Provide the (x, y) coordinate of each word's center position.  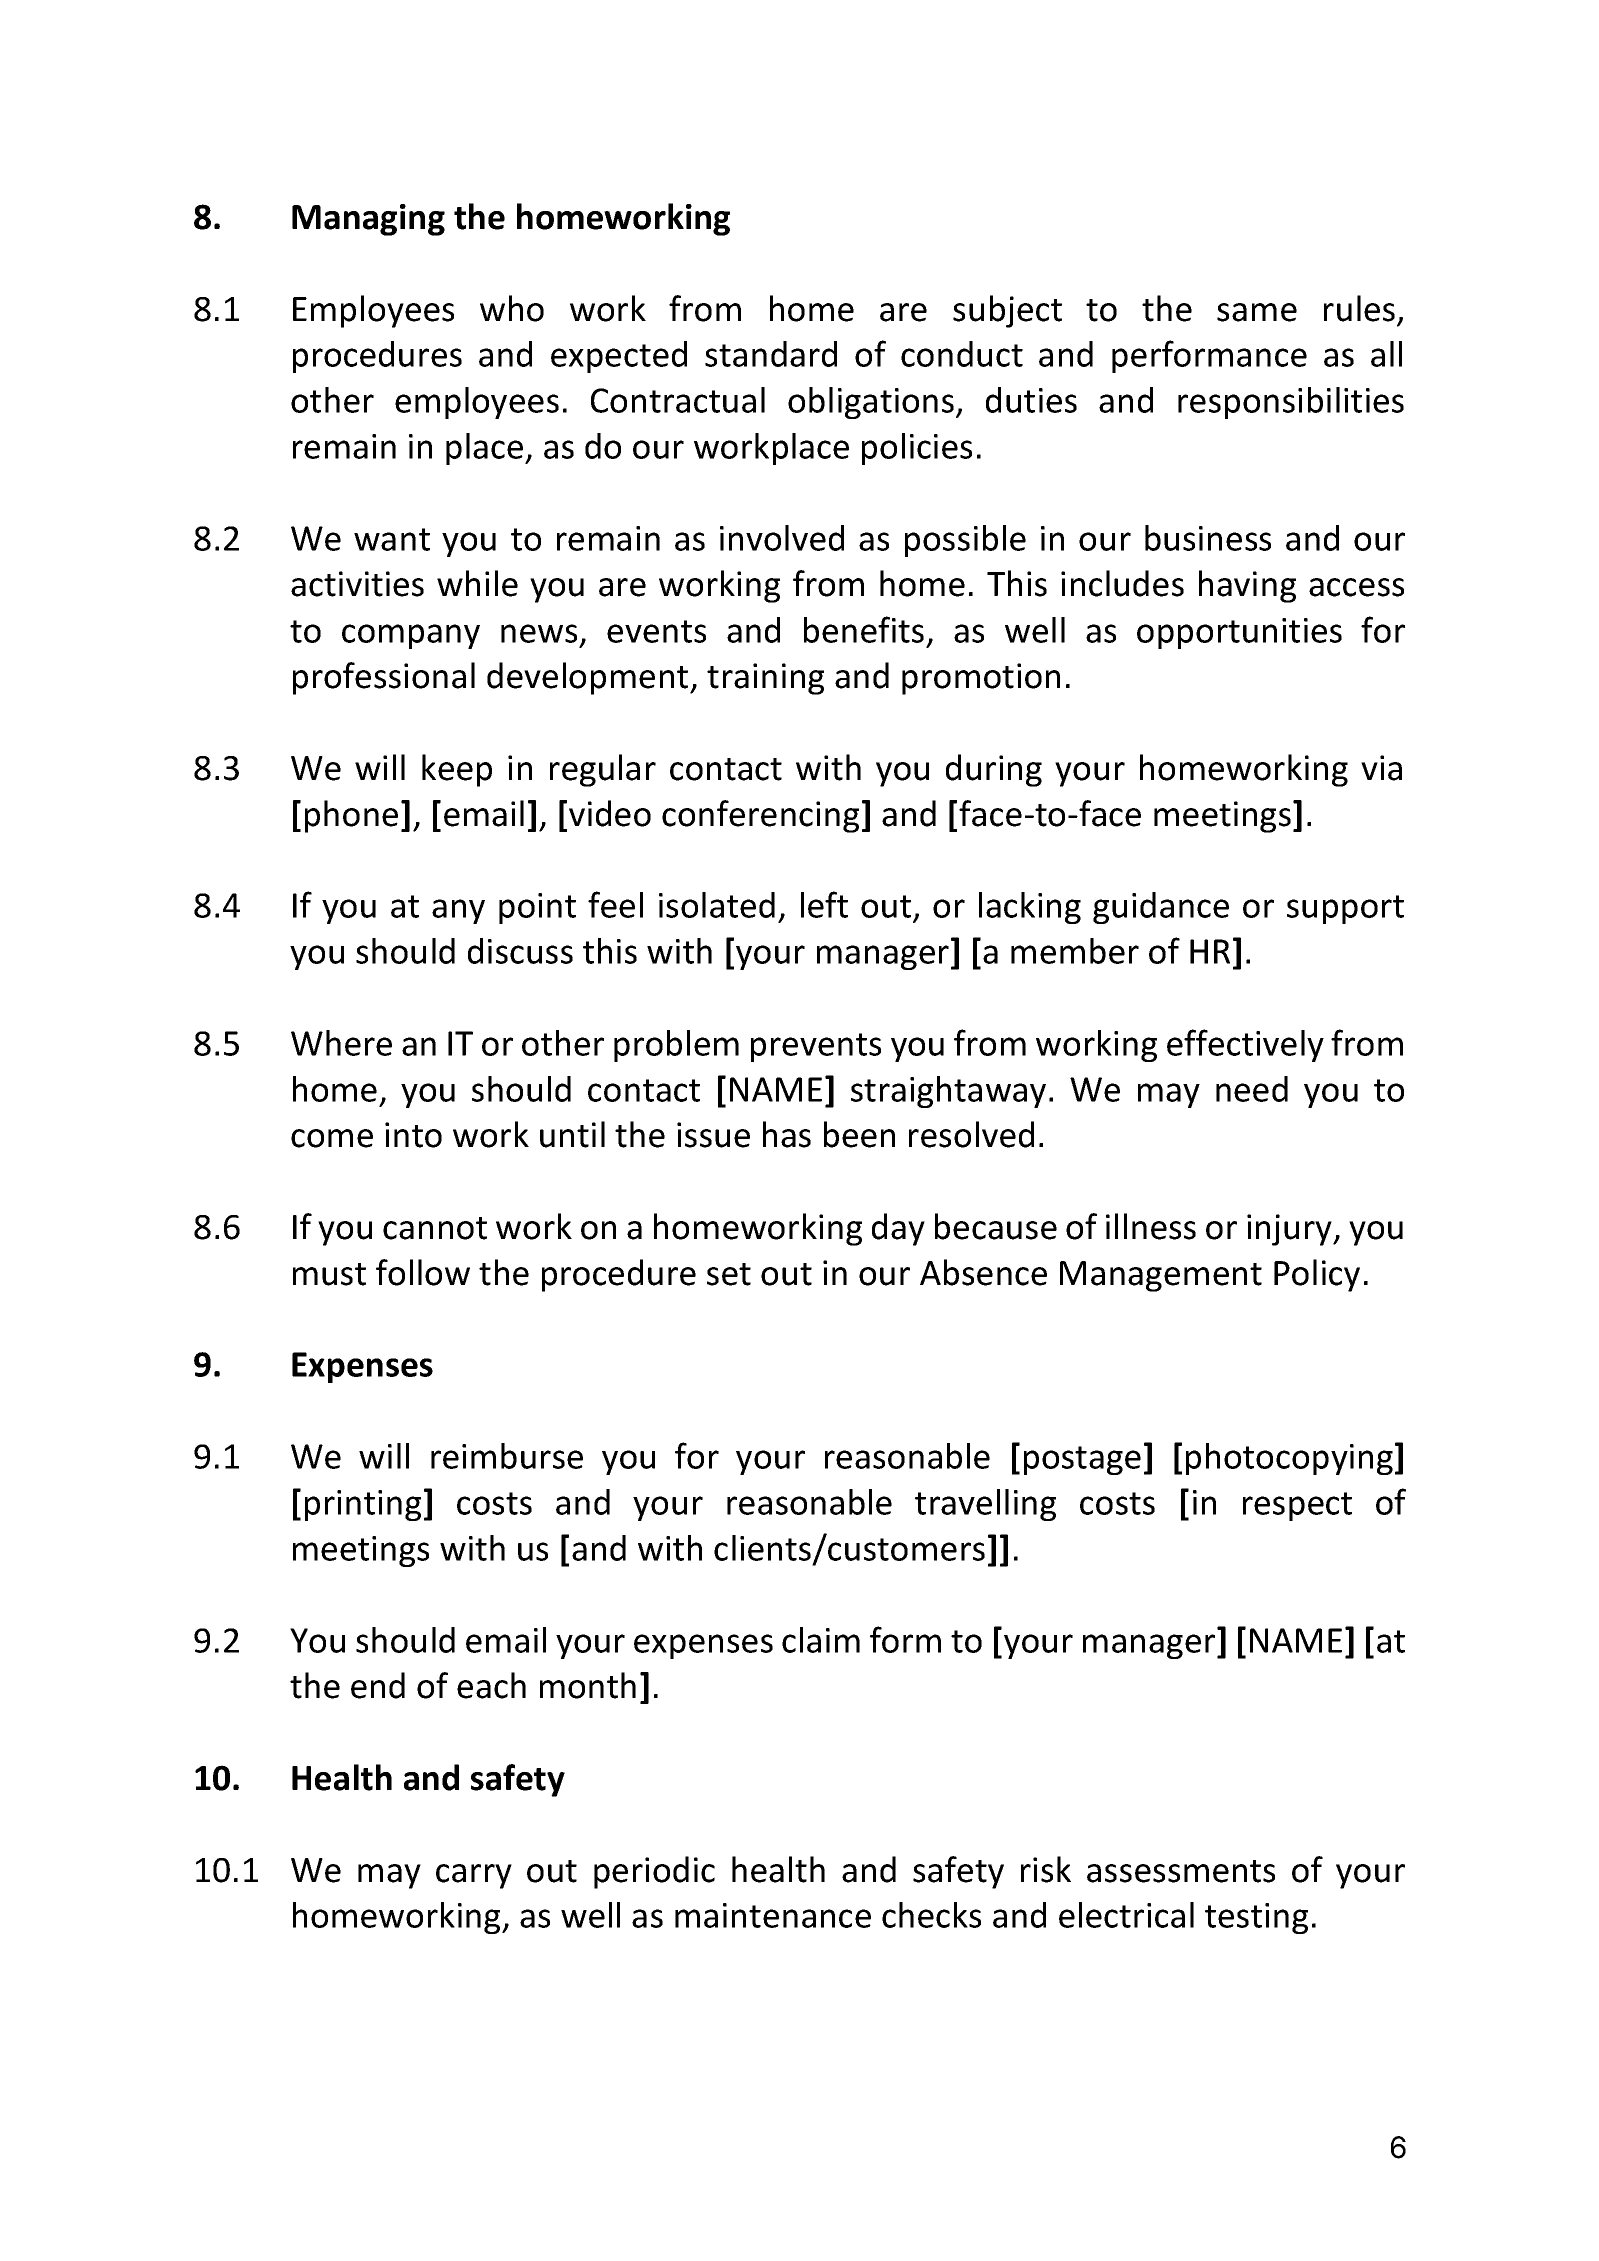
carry (474, 1876)
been (859, 1134)
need (1252, 1089)
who (512, 308)
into (413, 1135)
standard (771, 354)
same (1257, 312)
